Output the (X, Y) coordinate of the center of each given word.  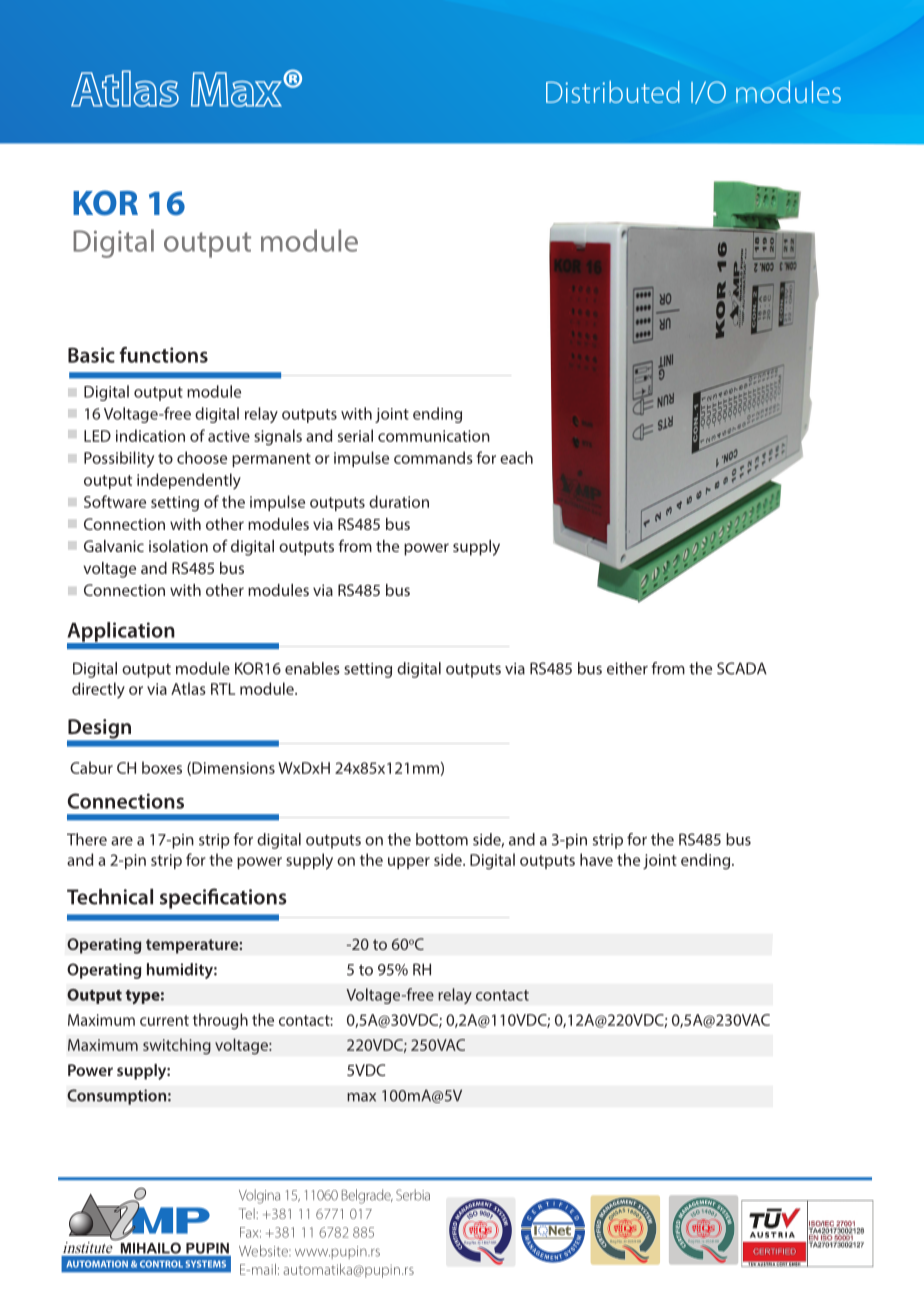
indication (150, 435)
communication (434, 436)
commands (433, 457)
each (516, 457)
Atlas (188, 688)
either (627, 668)
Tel (248, 1213)
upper (409, 863)
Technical (110, 897)
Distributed (613, 92)
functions (164, 355)
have (596, 859)
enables (312, 668)
